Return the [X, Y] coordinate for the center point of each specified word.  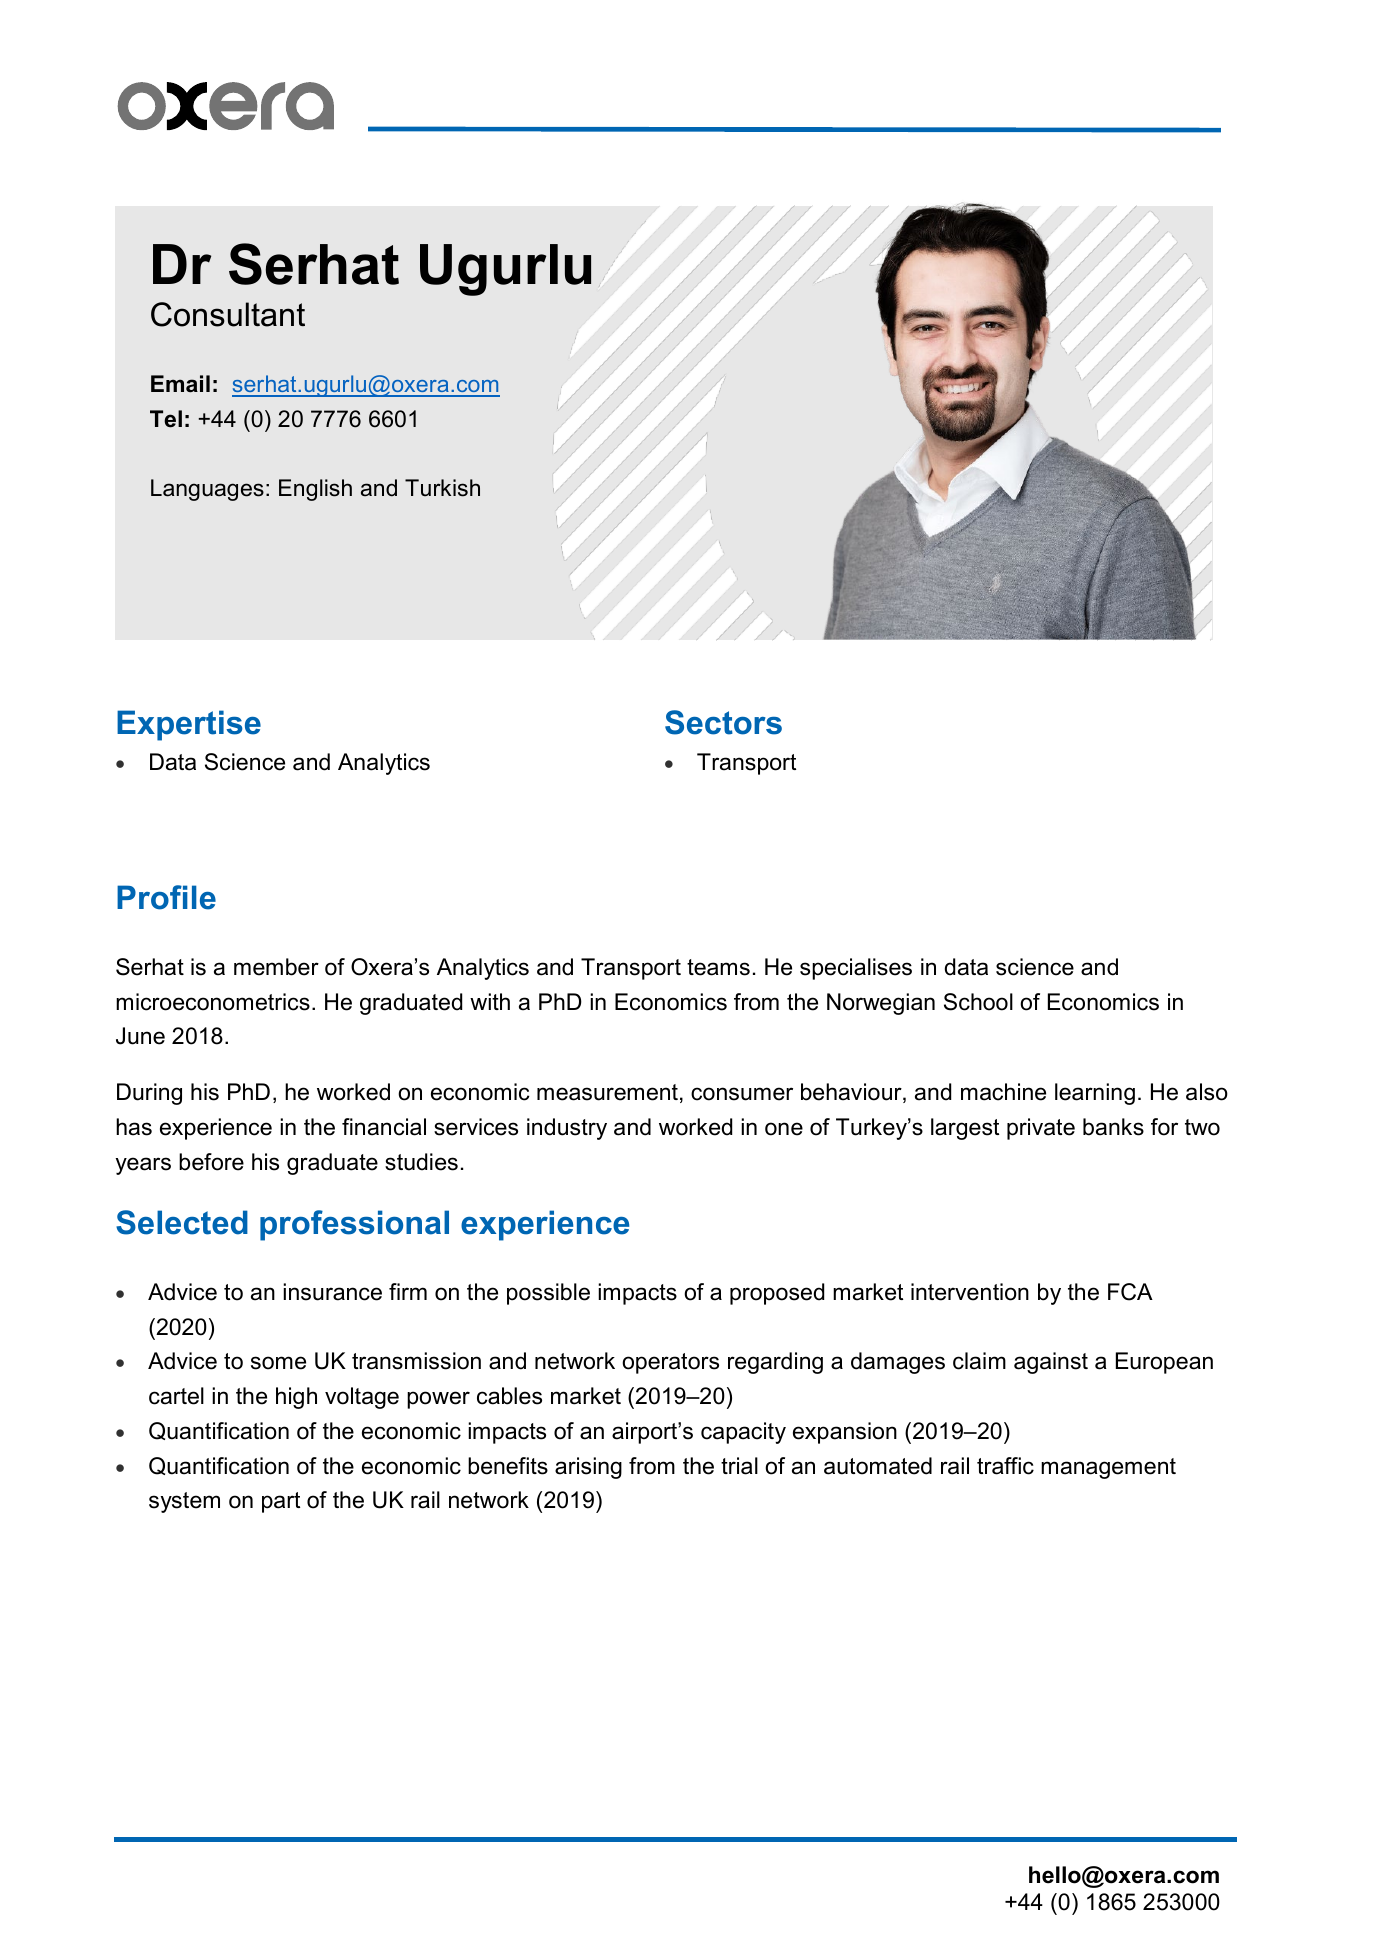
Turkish [442, 488]
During [149, 1094]
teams [718, 967]
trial [739, 1466]
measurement [607, 1092]
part [281, 1502]
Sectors [723, 722]
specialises [856, 969]
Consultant [228, 314]
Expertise [189, 725]
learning [1095, 1094]
